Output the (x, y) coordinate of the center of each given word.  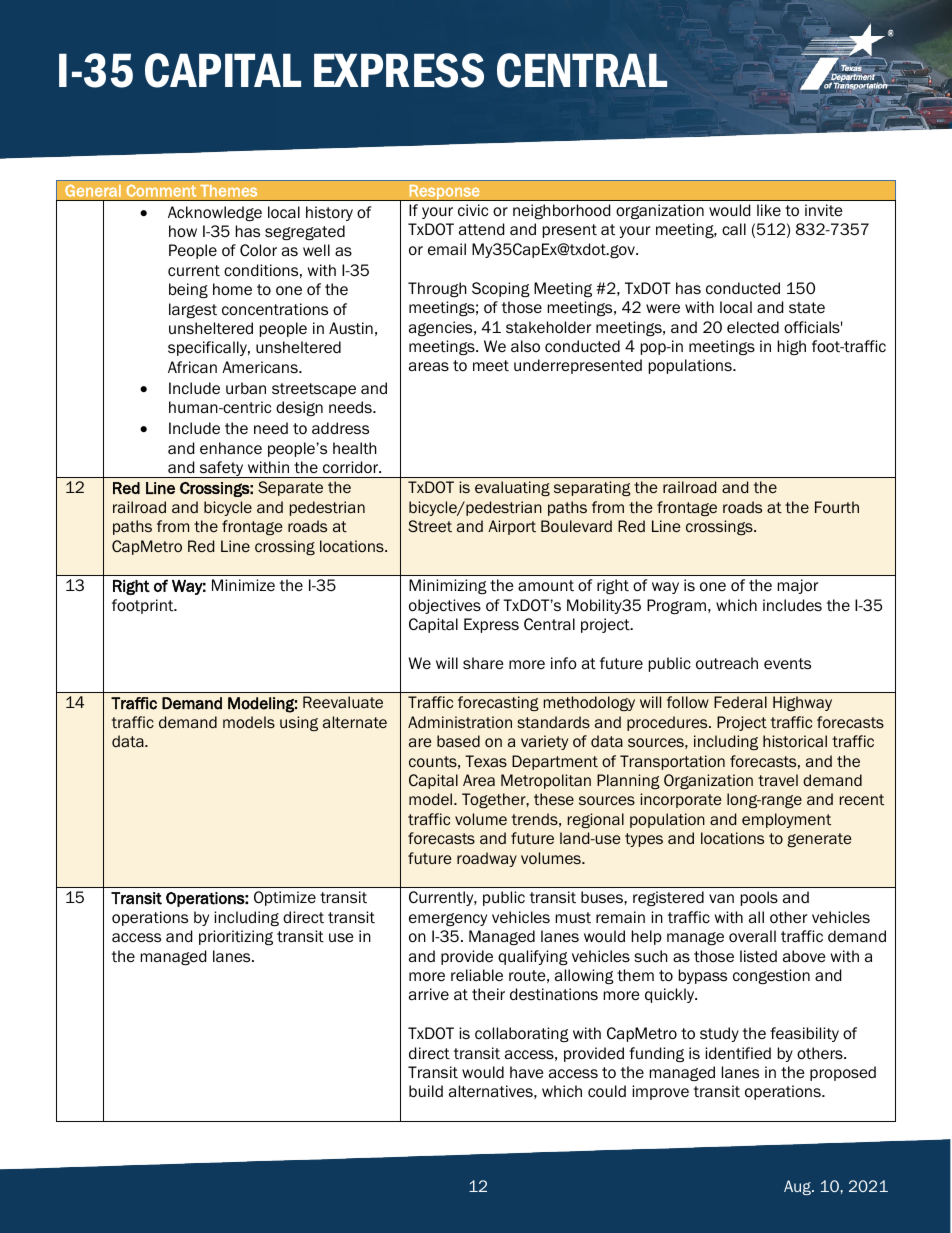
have (527, 1072)
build (426, 1091)
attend (481, 229)
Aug (799, 1187)
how (183, 231)
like (769, 210)
